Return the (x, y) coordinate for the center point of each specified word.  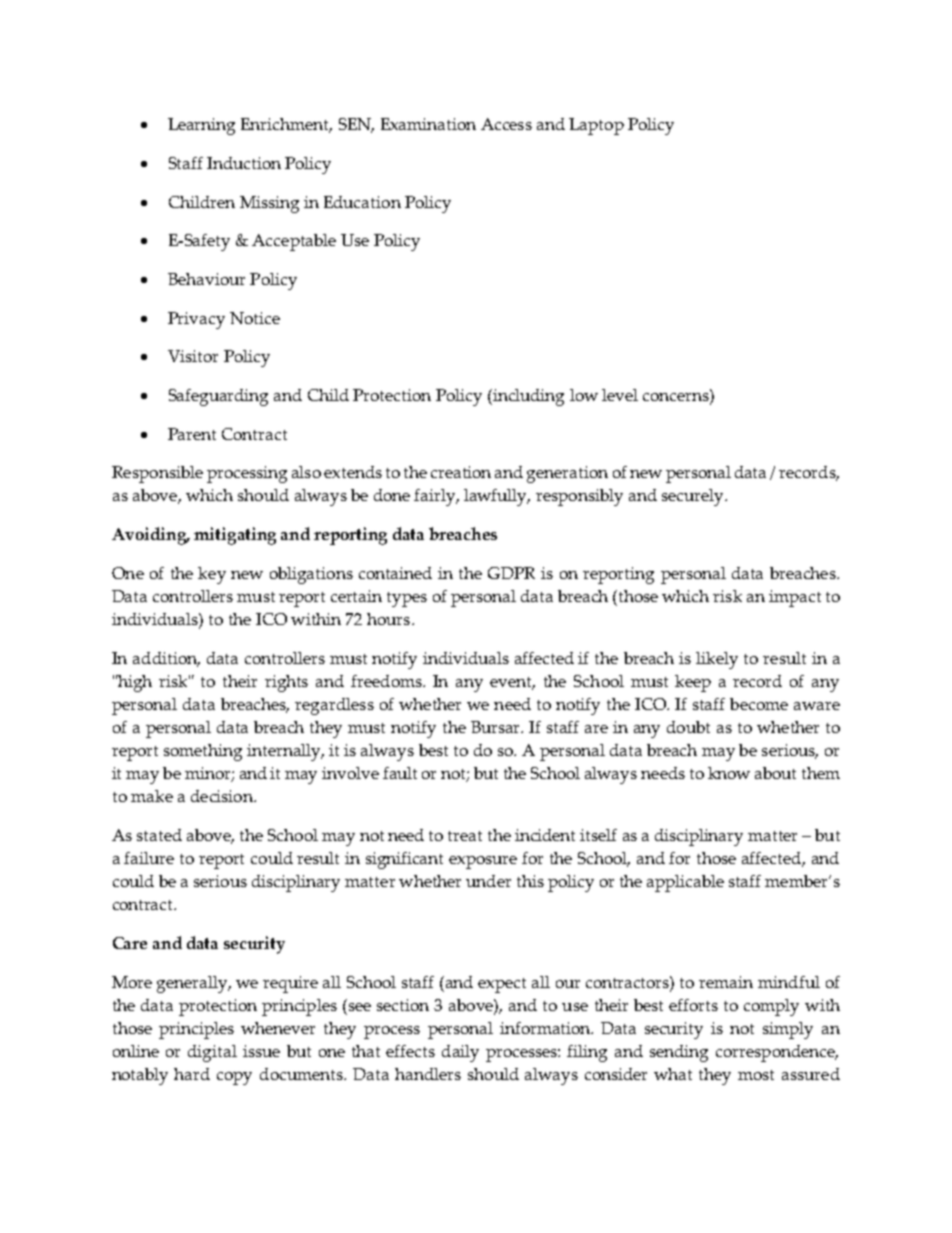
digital (212, 1053)
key (212, 575)
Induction (244, 163)
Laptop (596, 126)
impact (795, 598)
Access (506, 124)
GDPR (511, 573)
